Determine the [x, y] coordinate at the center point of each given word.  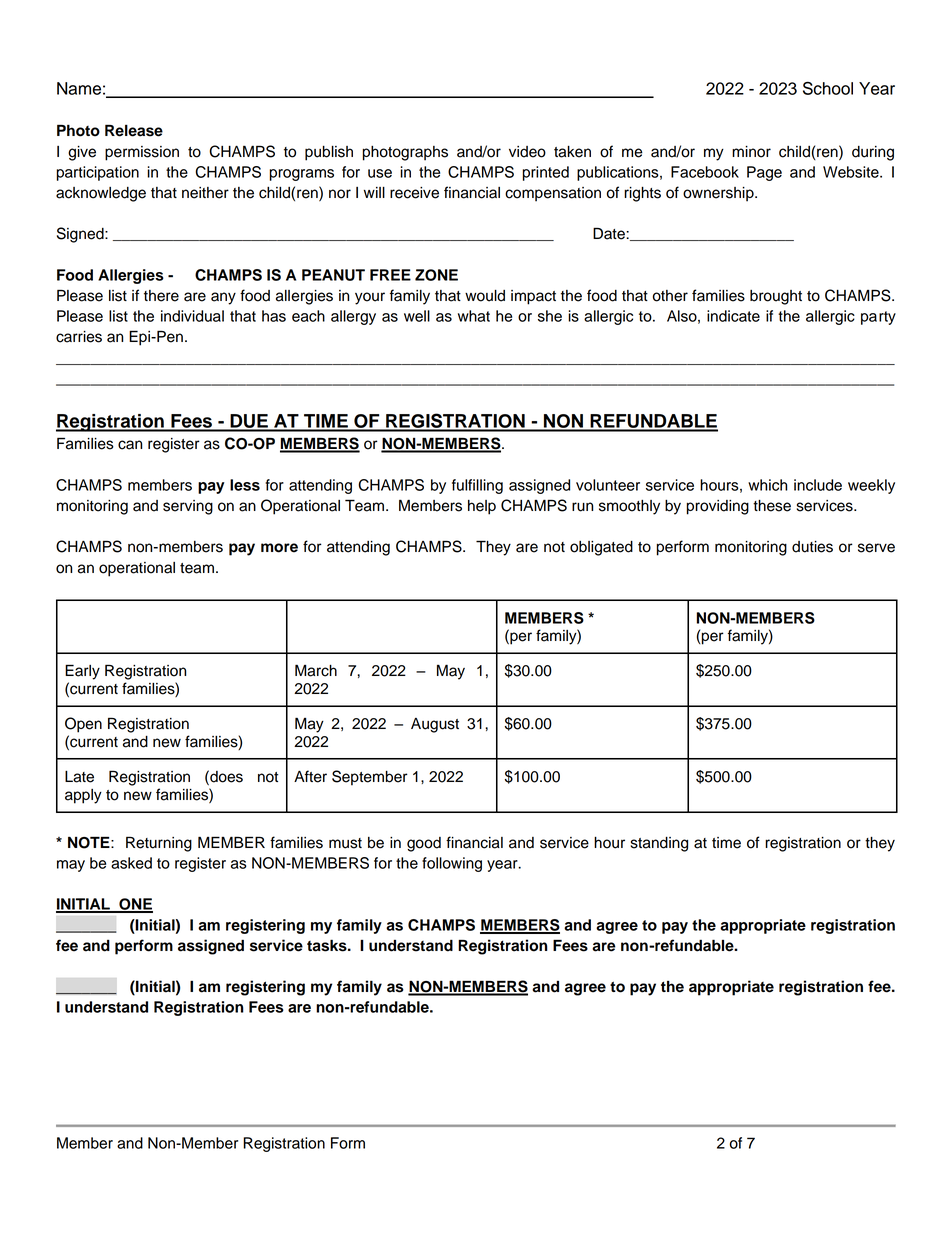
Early [82, 672]
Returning [159, 844]
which [767, 485]
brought [776, 297]
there [161, 296]
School [828, 88]
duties [812, 547]
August [435, 725]
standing [659, 844]
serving [188, 507]
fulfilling [477, 486]
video [527, 152]
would [485, 296]
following [452, 864]
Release [134, 130]
